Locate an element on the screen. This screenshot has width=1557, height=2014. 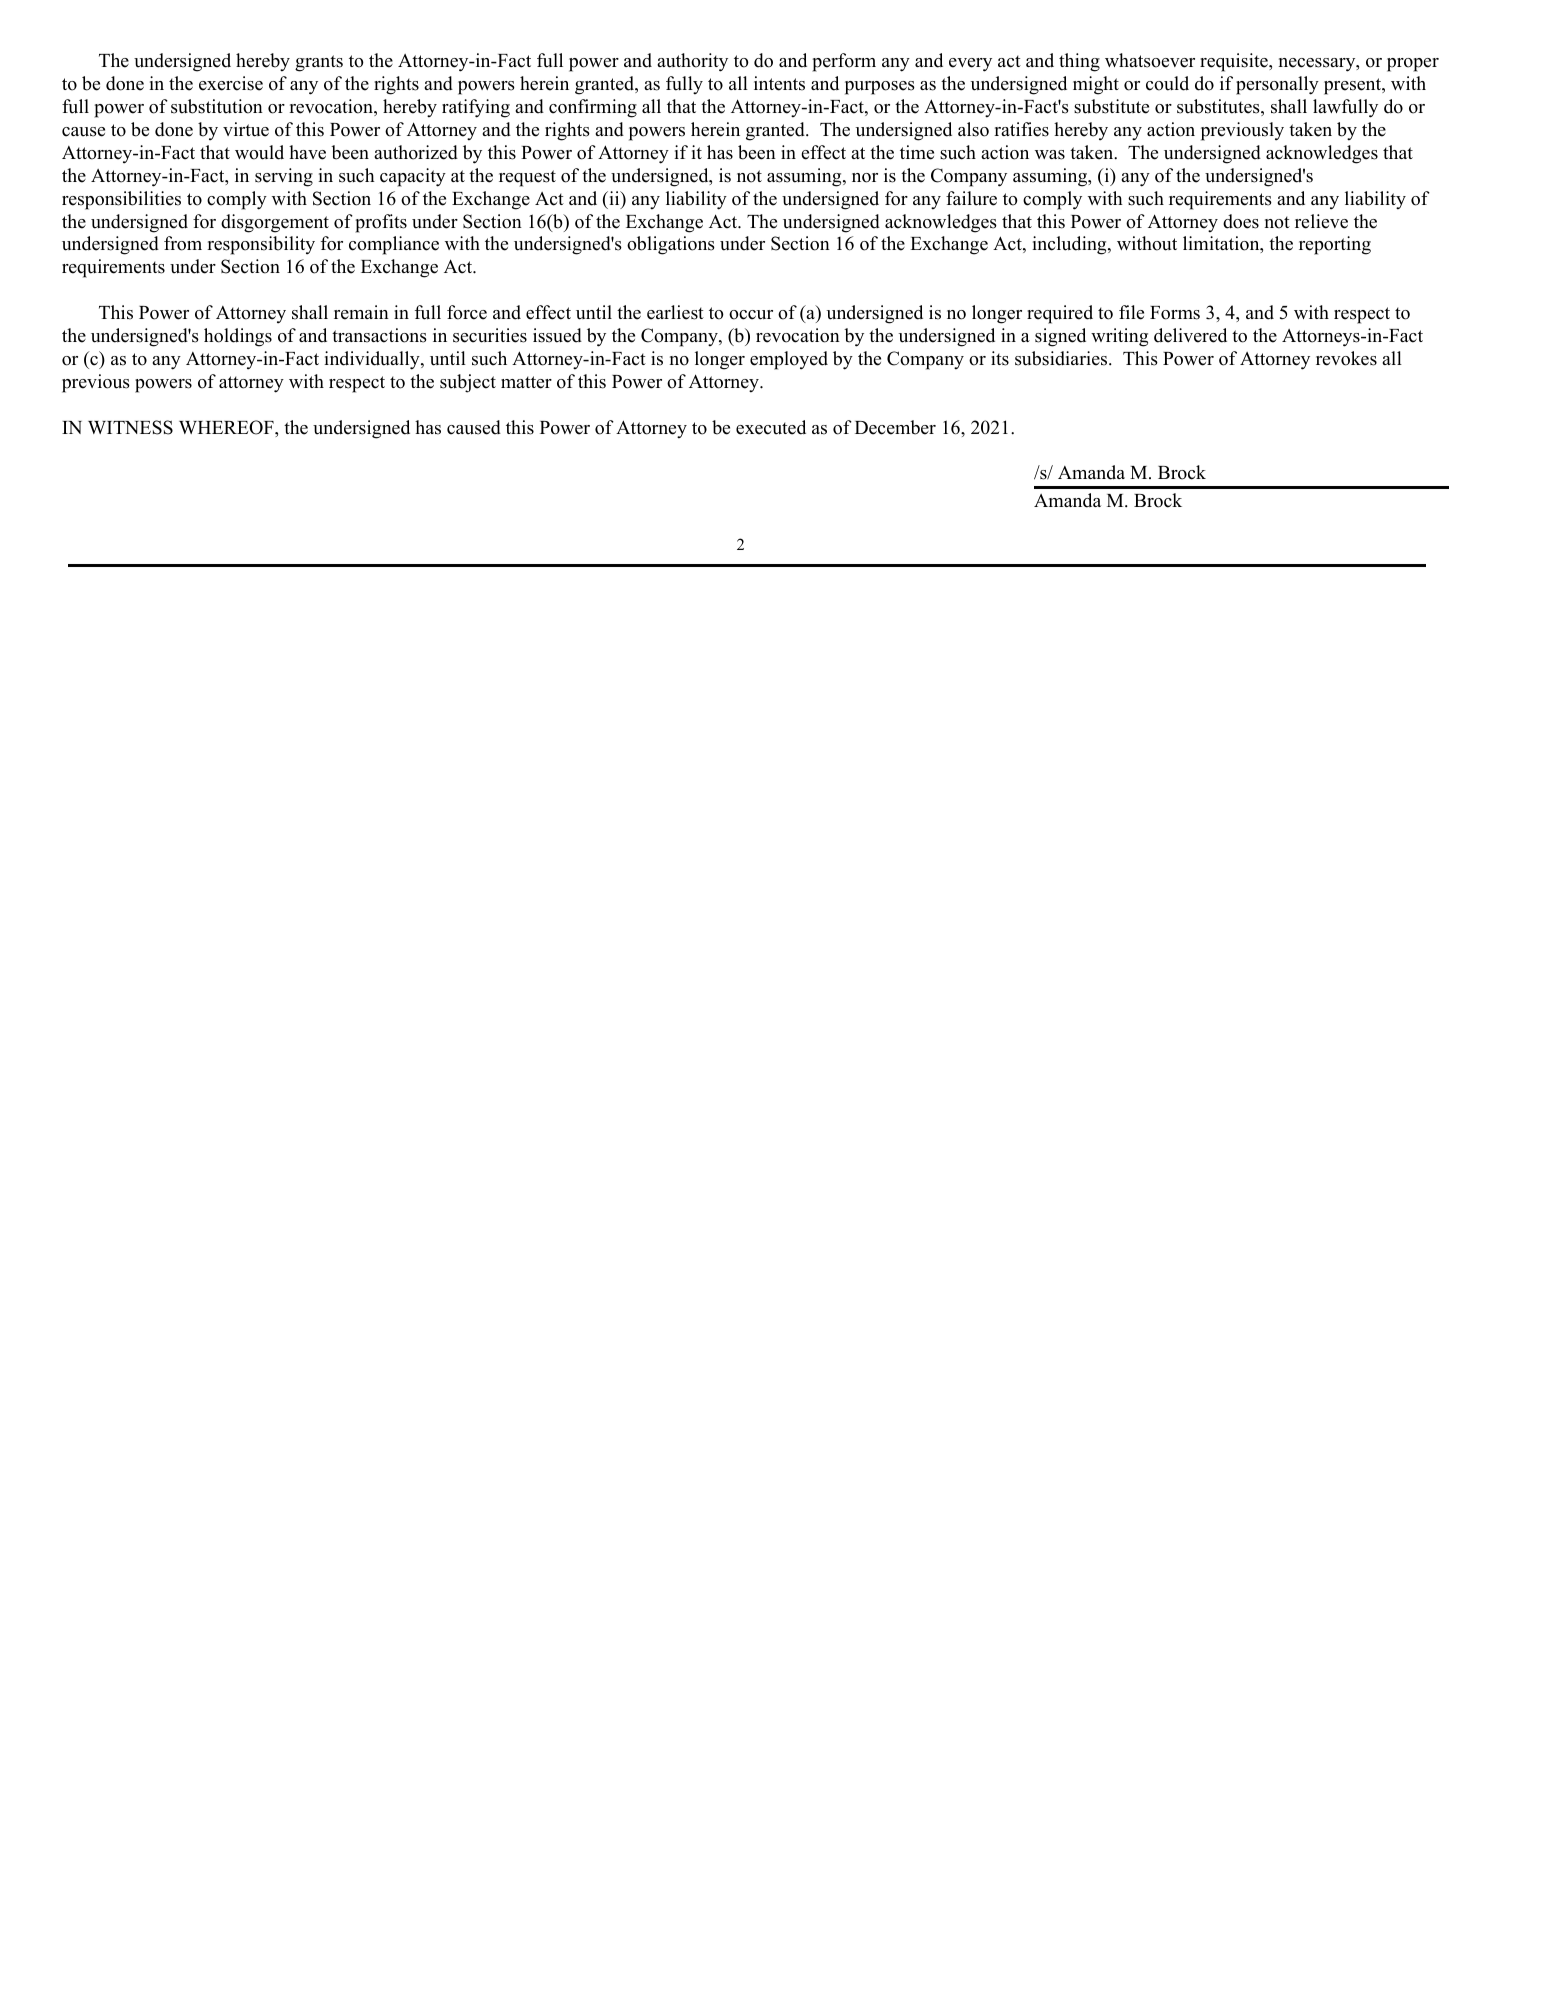
remain is located at coordinates (361, 312).
